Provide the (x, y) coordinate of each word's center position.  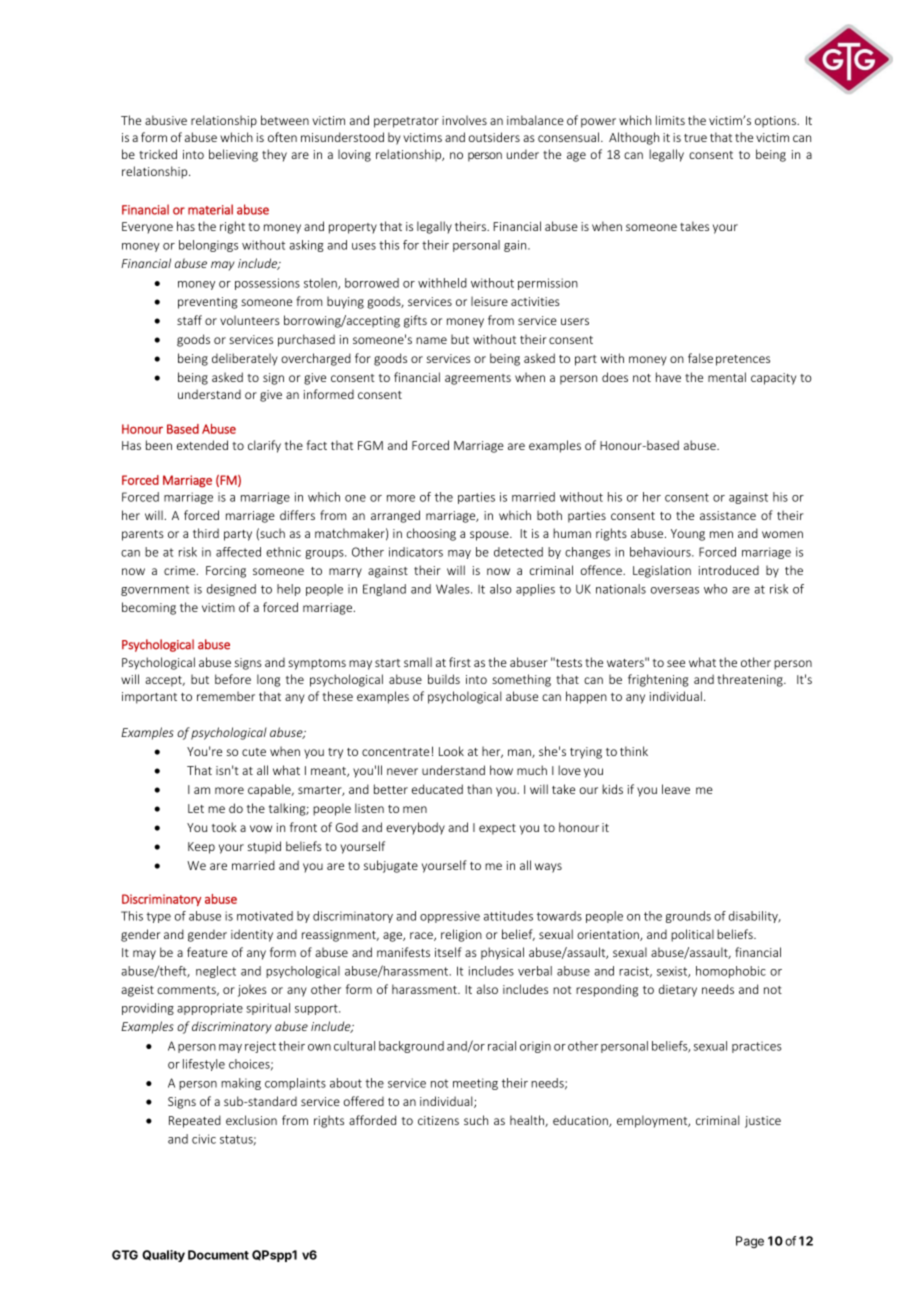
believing (233, 155)
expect (497, 829)
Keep (201, 848)
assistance (728, 515)
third (206, 533)
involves (464, 120)
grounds (688, 917)
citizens (438, 1120)
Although (634, 138)
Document (218, 1255)
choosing (431, 534)
